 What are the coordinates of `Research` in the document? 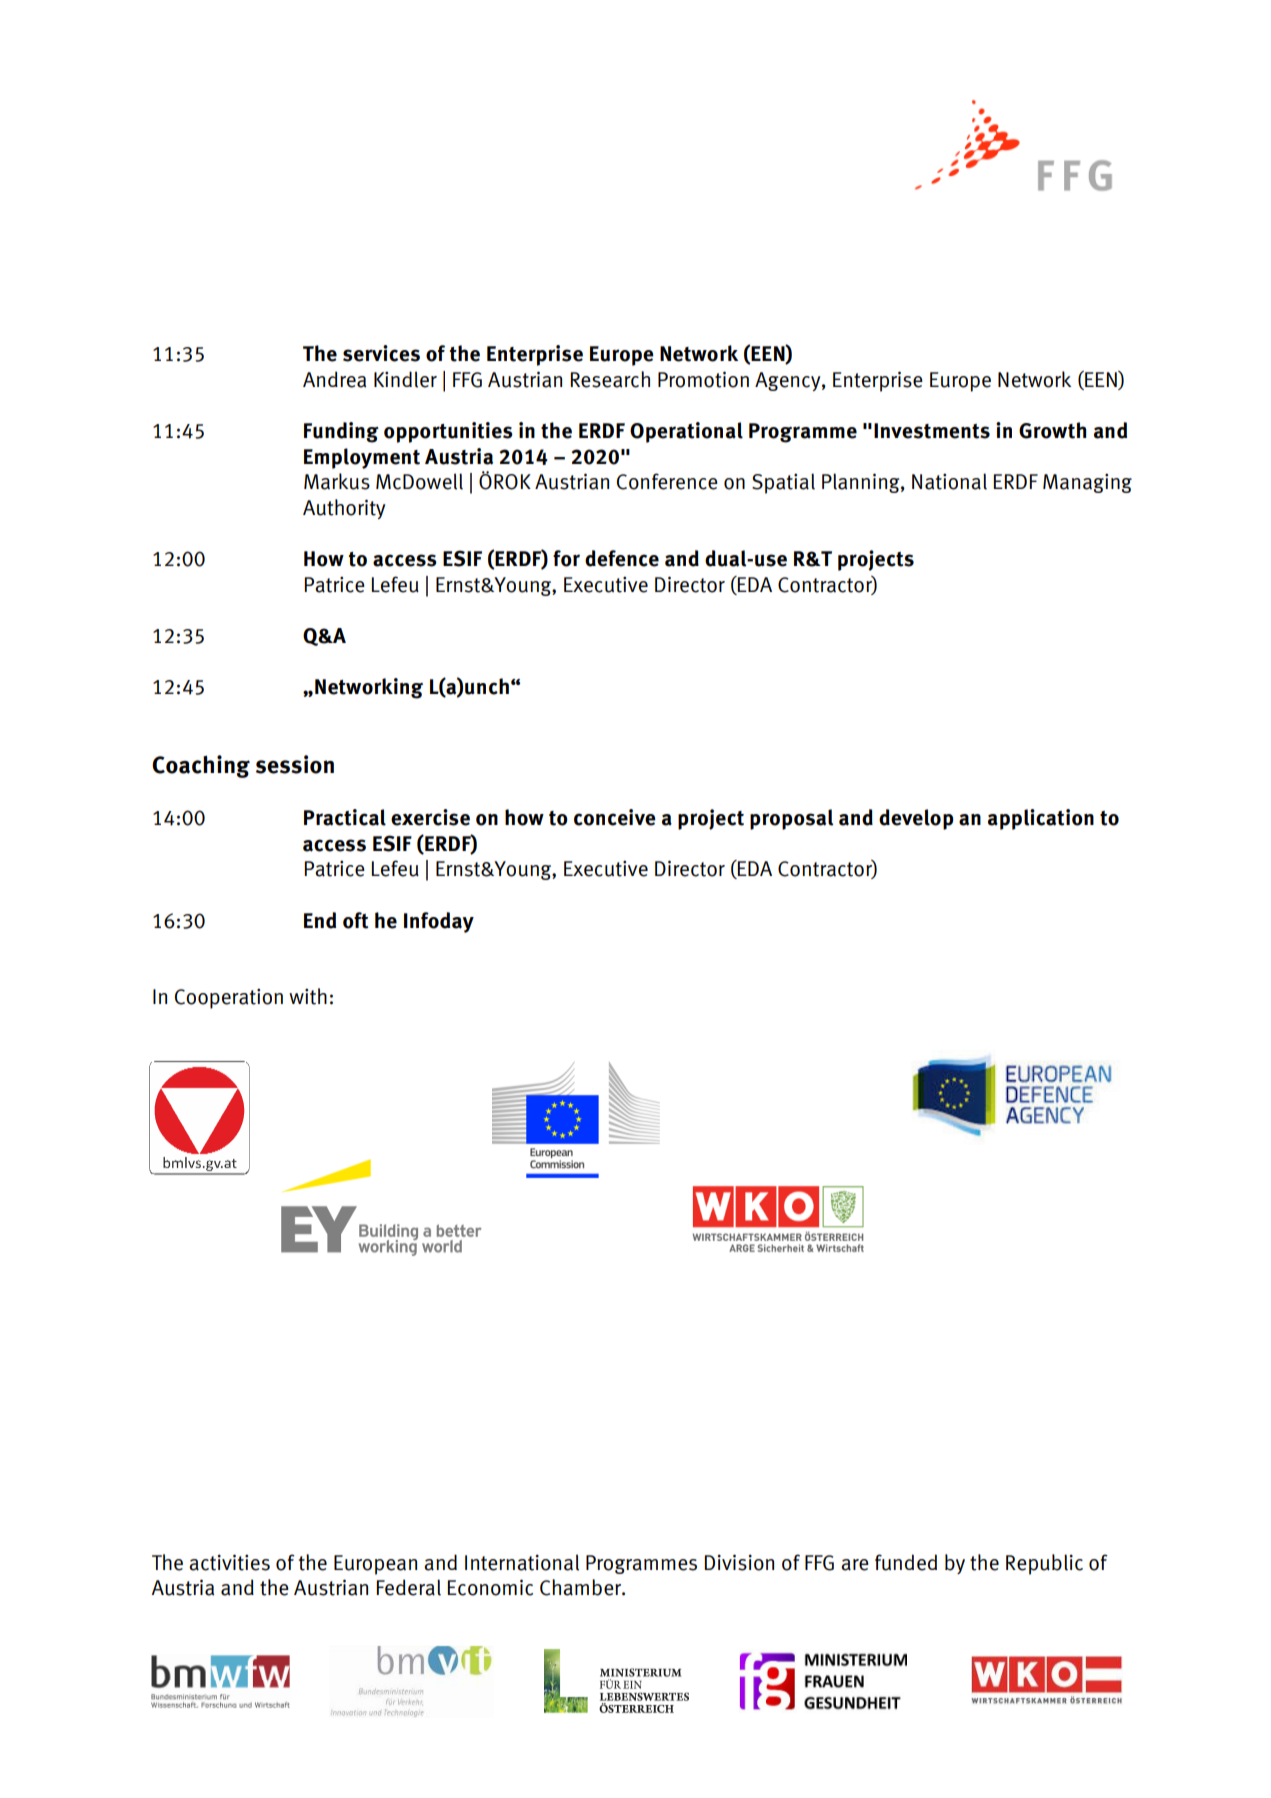 It's located at (610, 379).
